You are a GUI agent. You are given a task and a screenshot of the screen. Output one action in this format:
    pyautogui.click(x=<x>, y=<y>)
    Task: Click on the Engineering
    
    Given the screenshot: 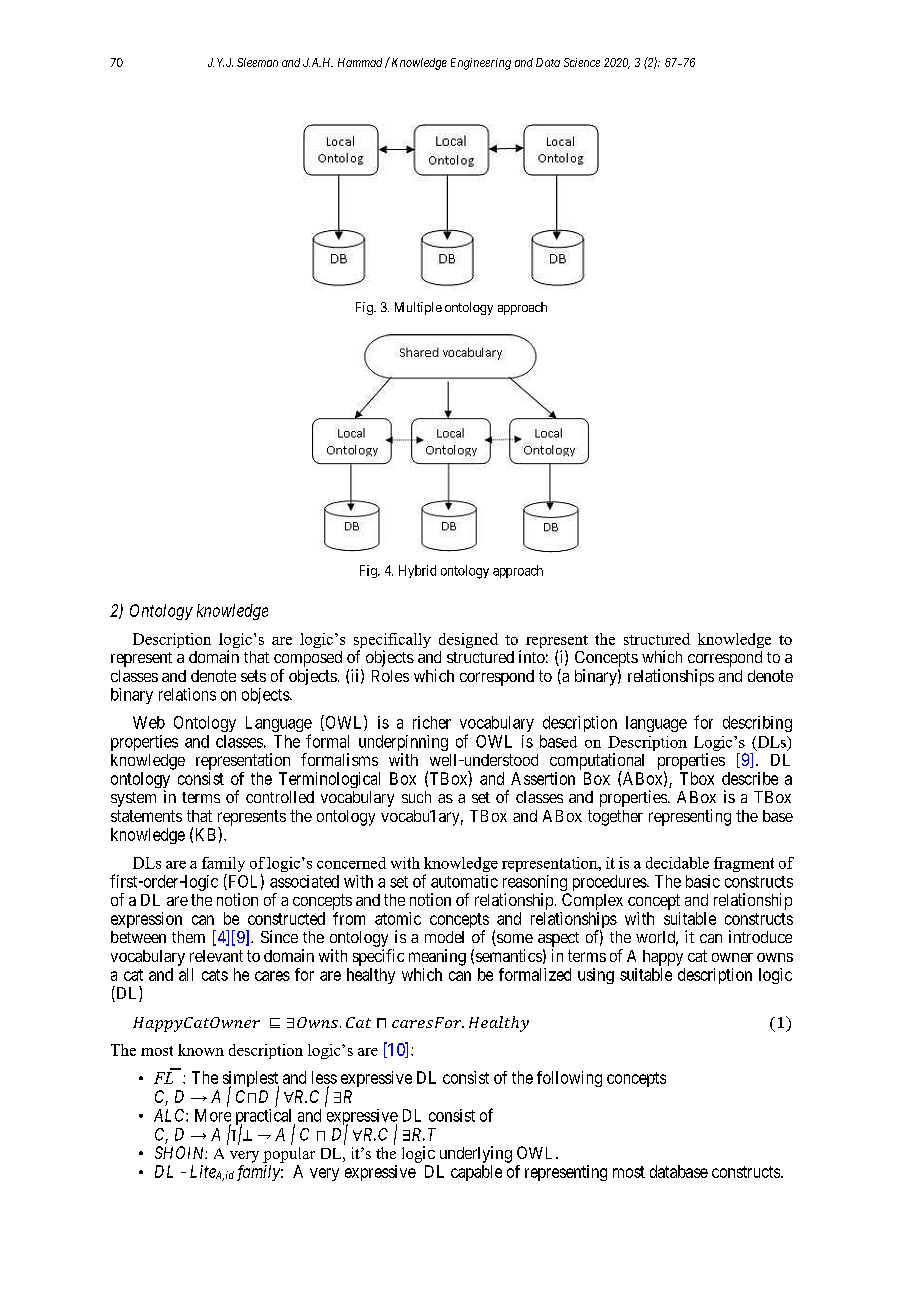 What is the action you would take?
    pyautogui.click(x=481, y=64)
